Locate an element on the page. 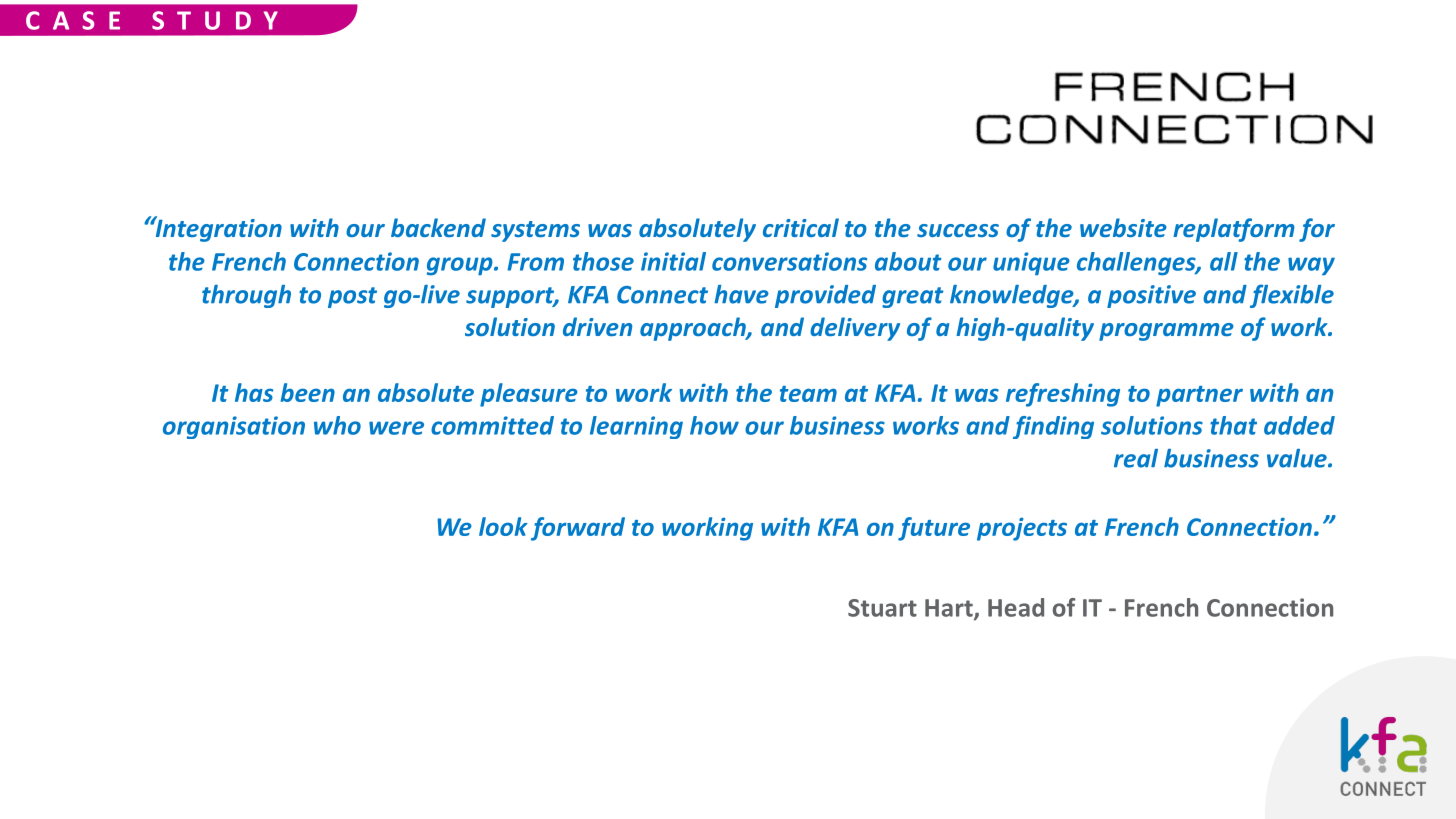  Head is located at coordinates (1016, 607).
